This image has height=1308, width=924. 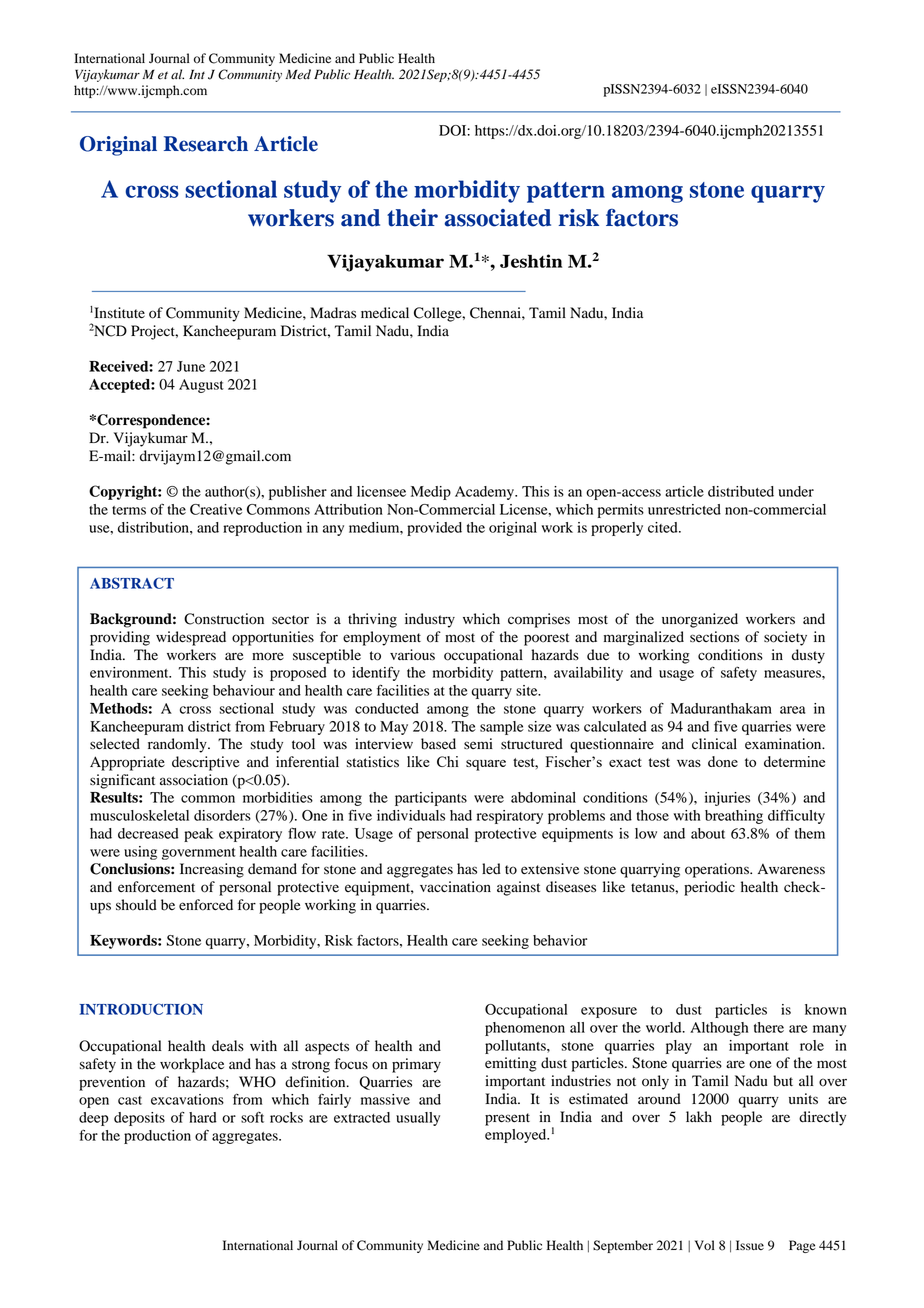 What do you see at coordinates (498, 218) in the image?
I see `associated` at bounding box center [498, 218].
